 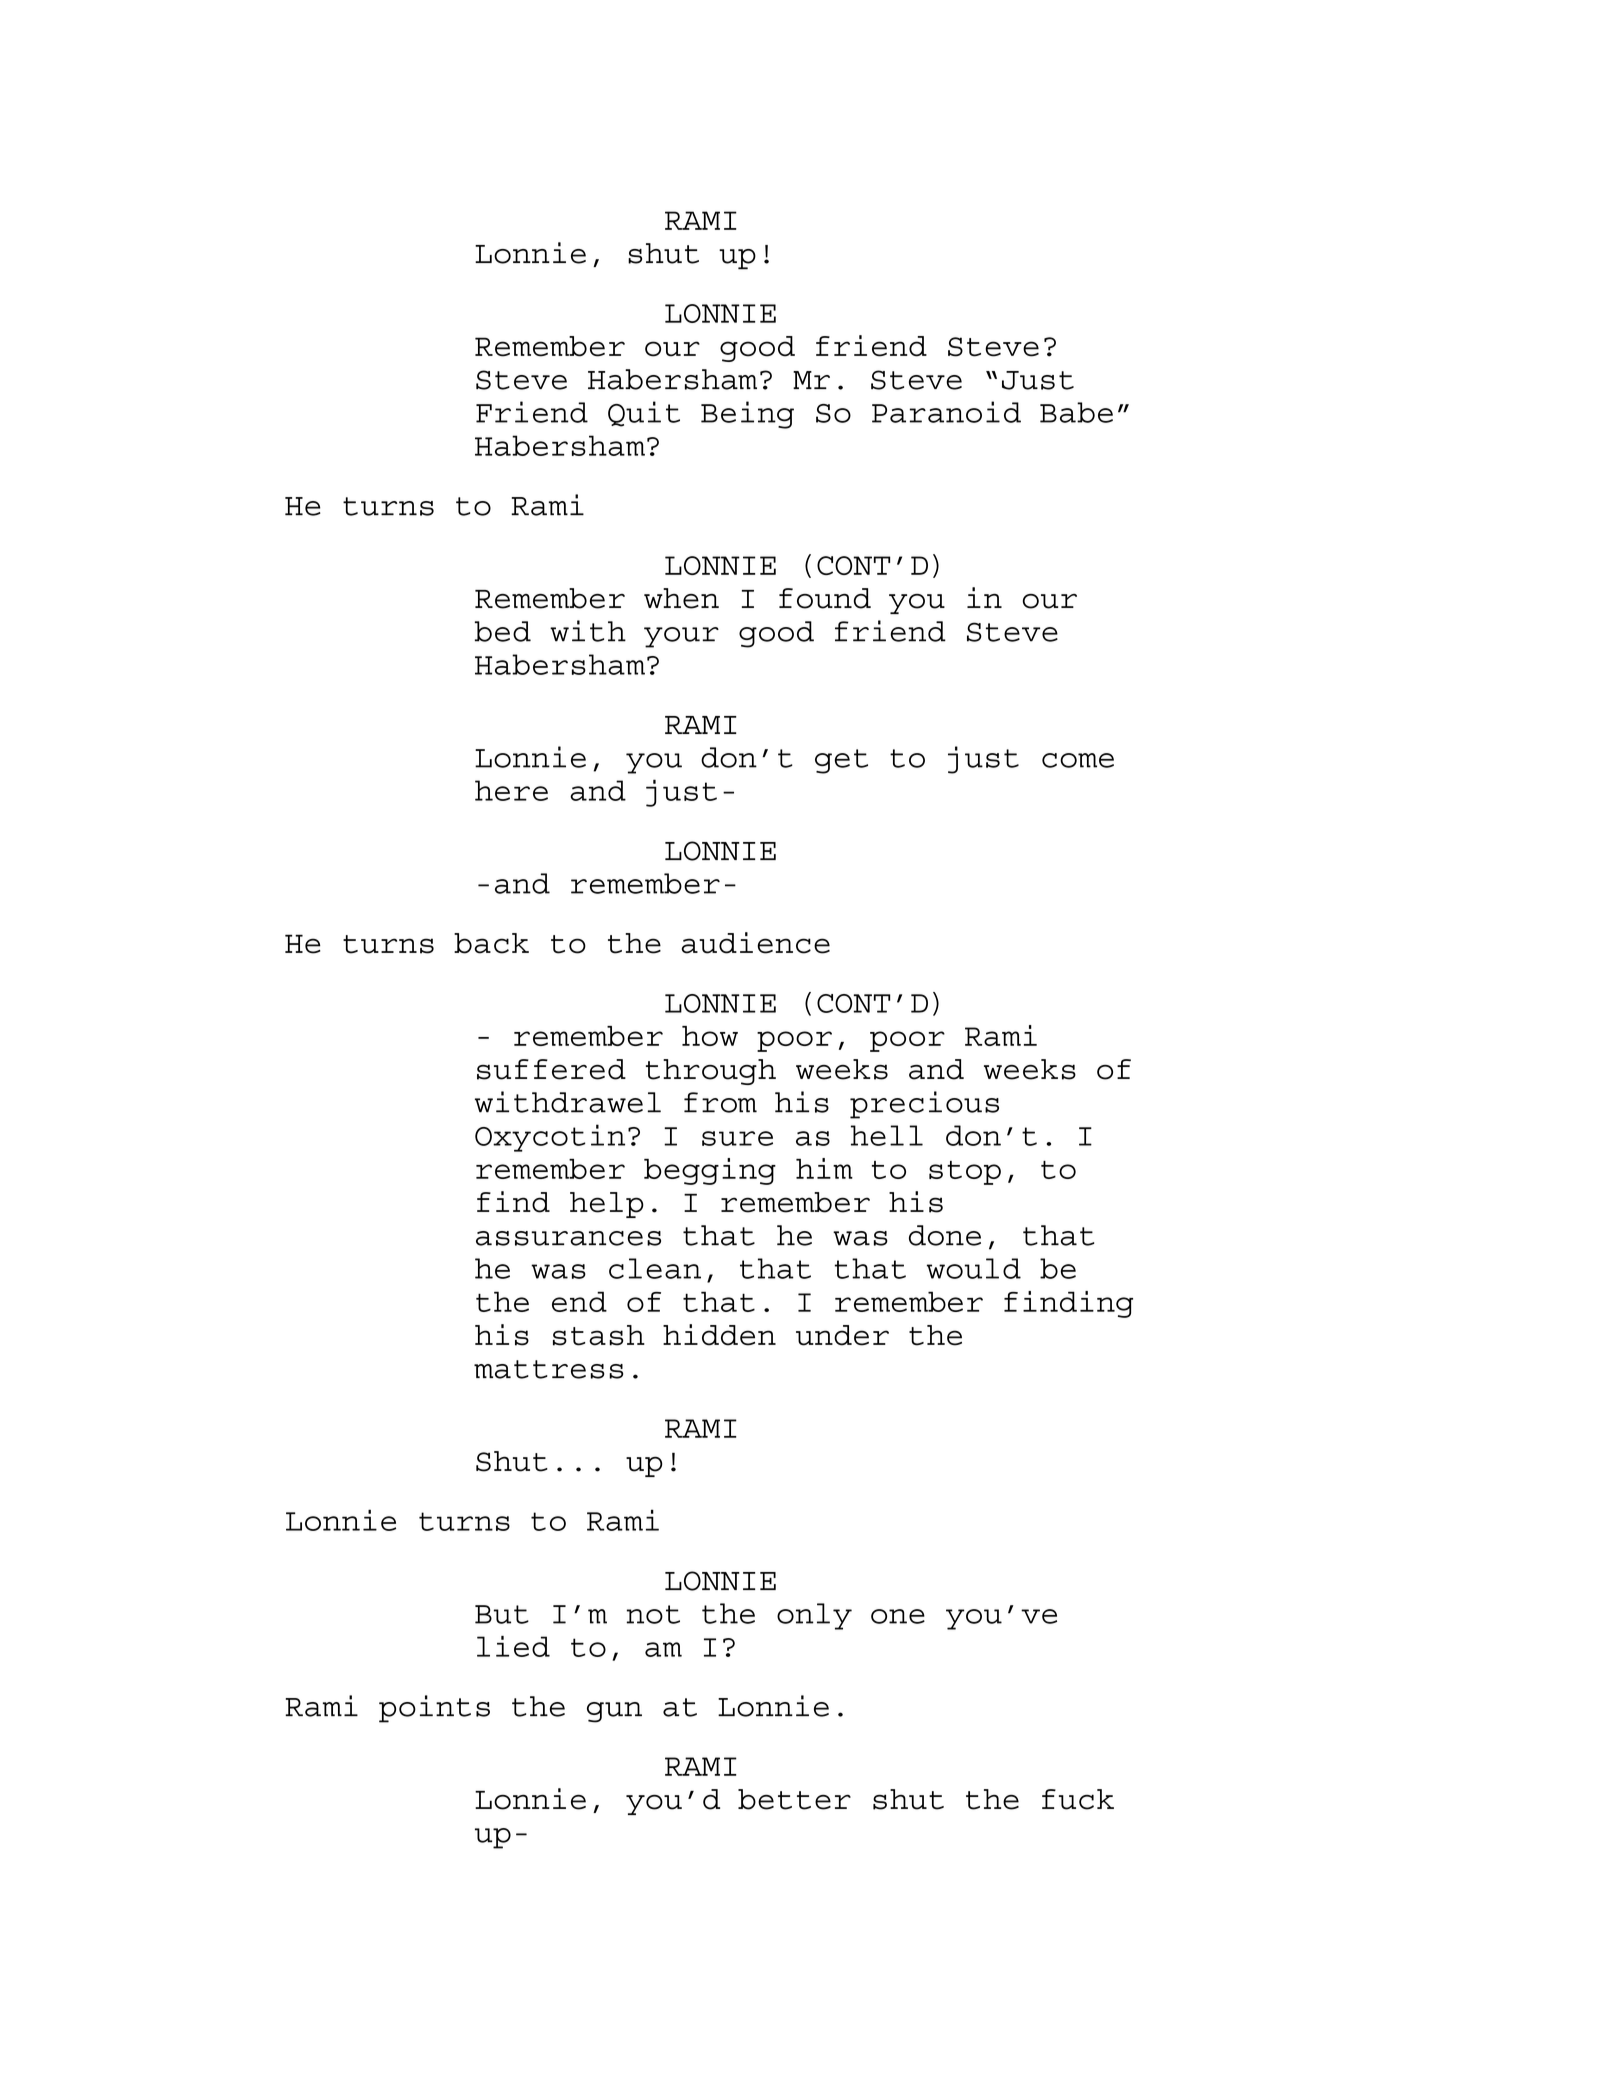 What do you see at coordinates (814, 1616) in the image?
I see `only` at bounding box center [814, 1616].
